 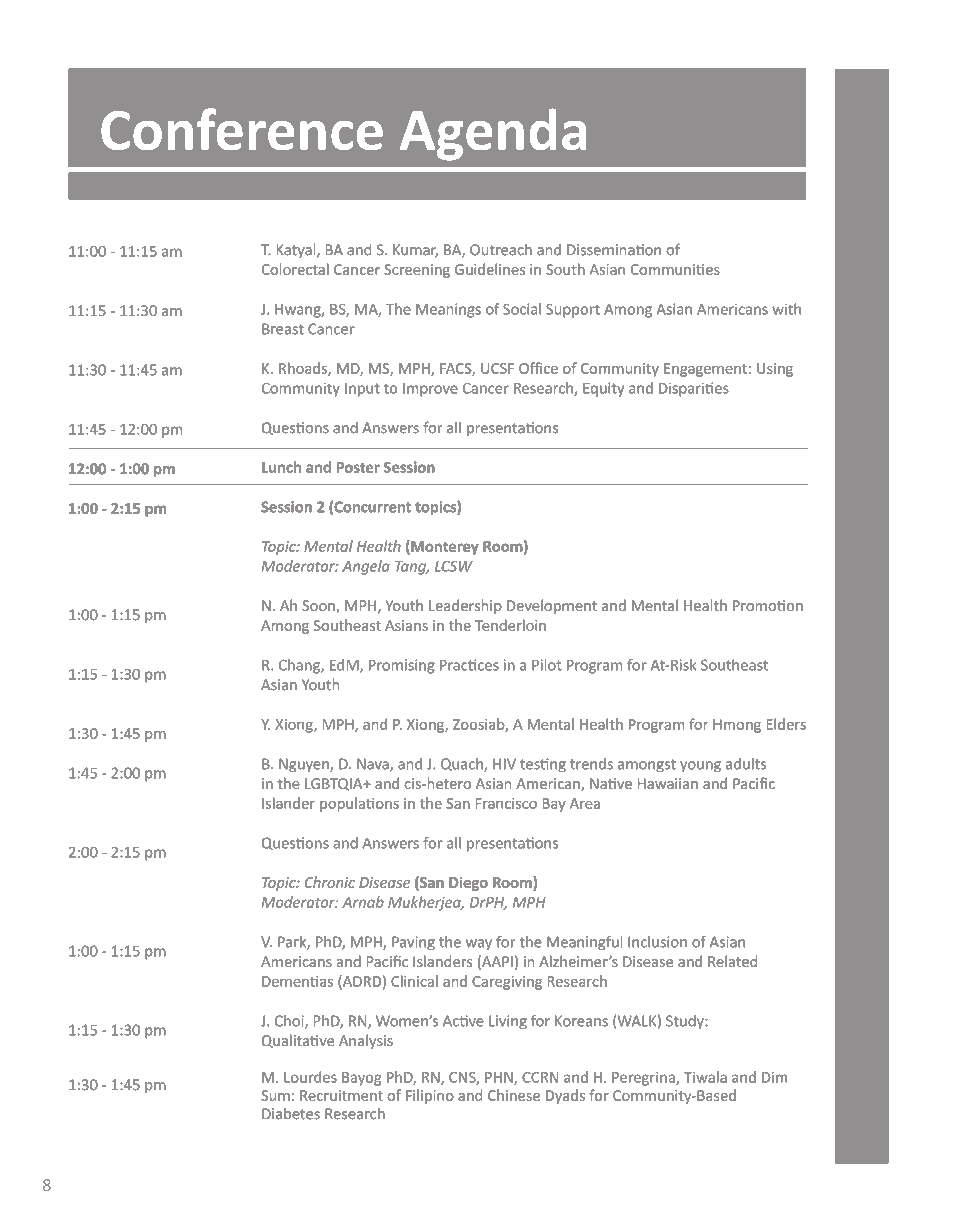 What do you see at coordinates (493, 134) in the screenshot?
I see `Agenda` at bounding box center [493, 134].
